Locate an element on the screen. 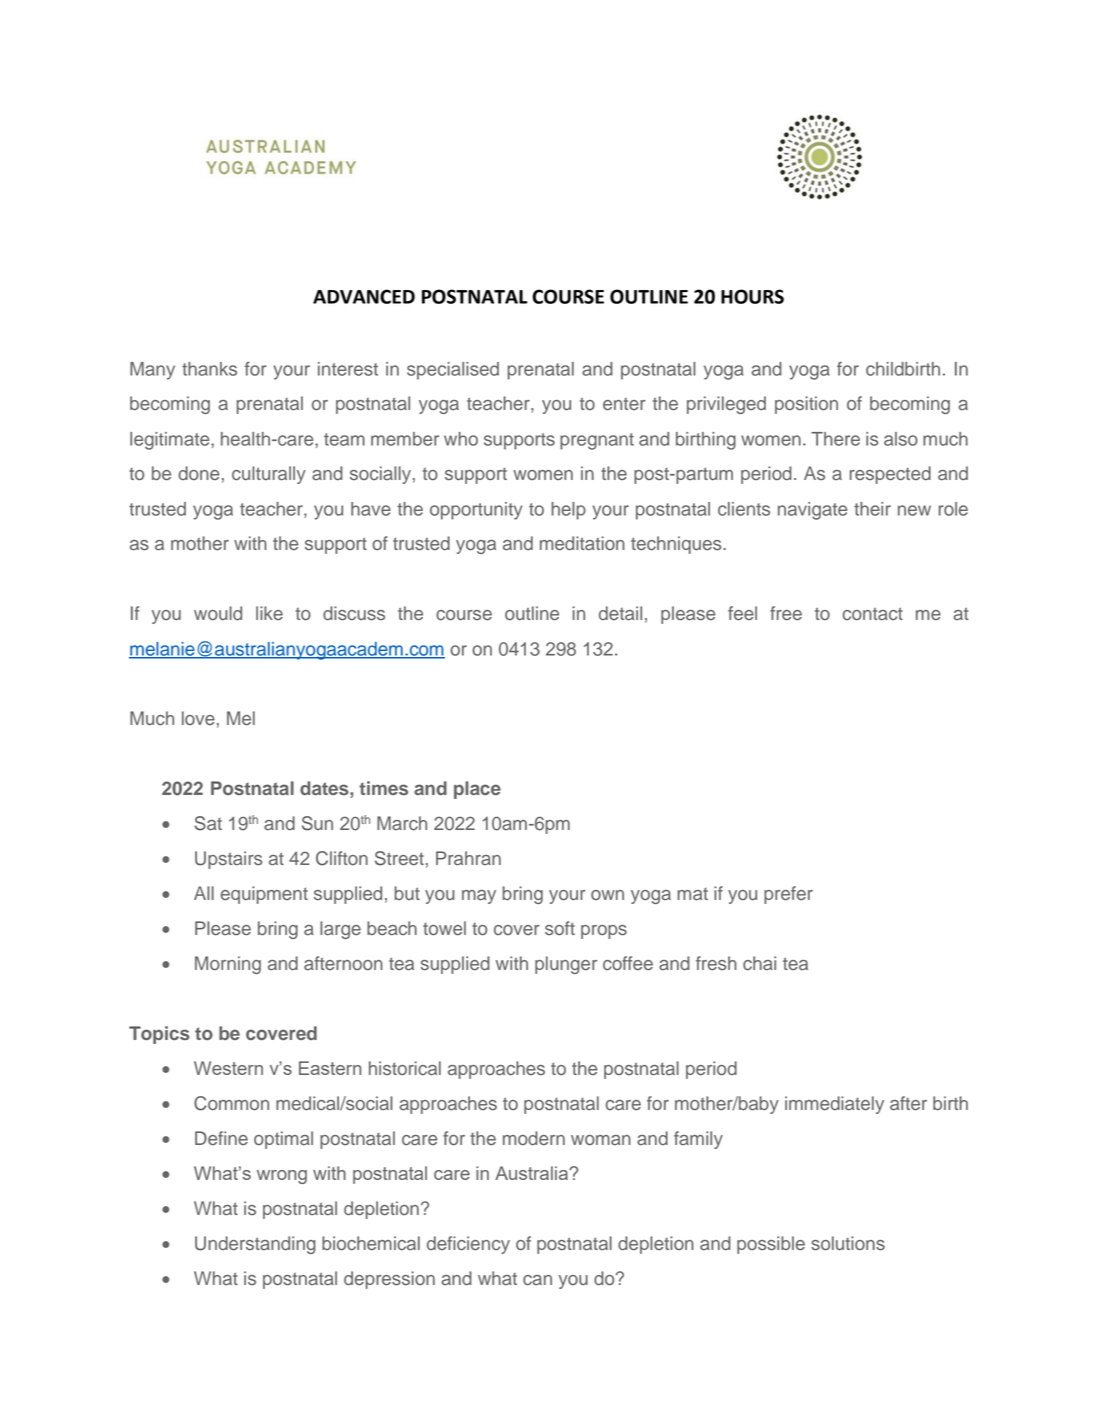 The width and height of the screenshot is (1098, 1421). can is located at coordinates (537, 1280).
